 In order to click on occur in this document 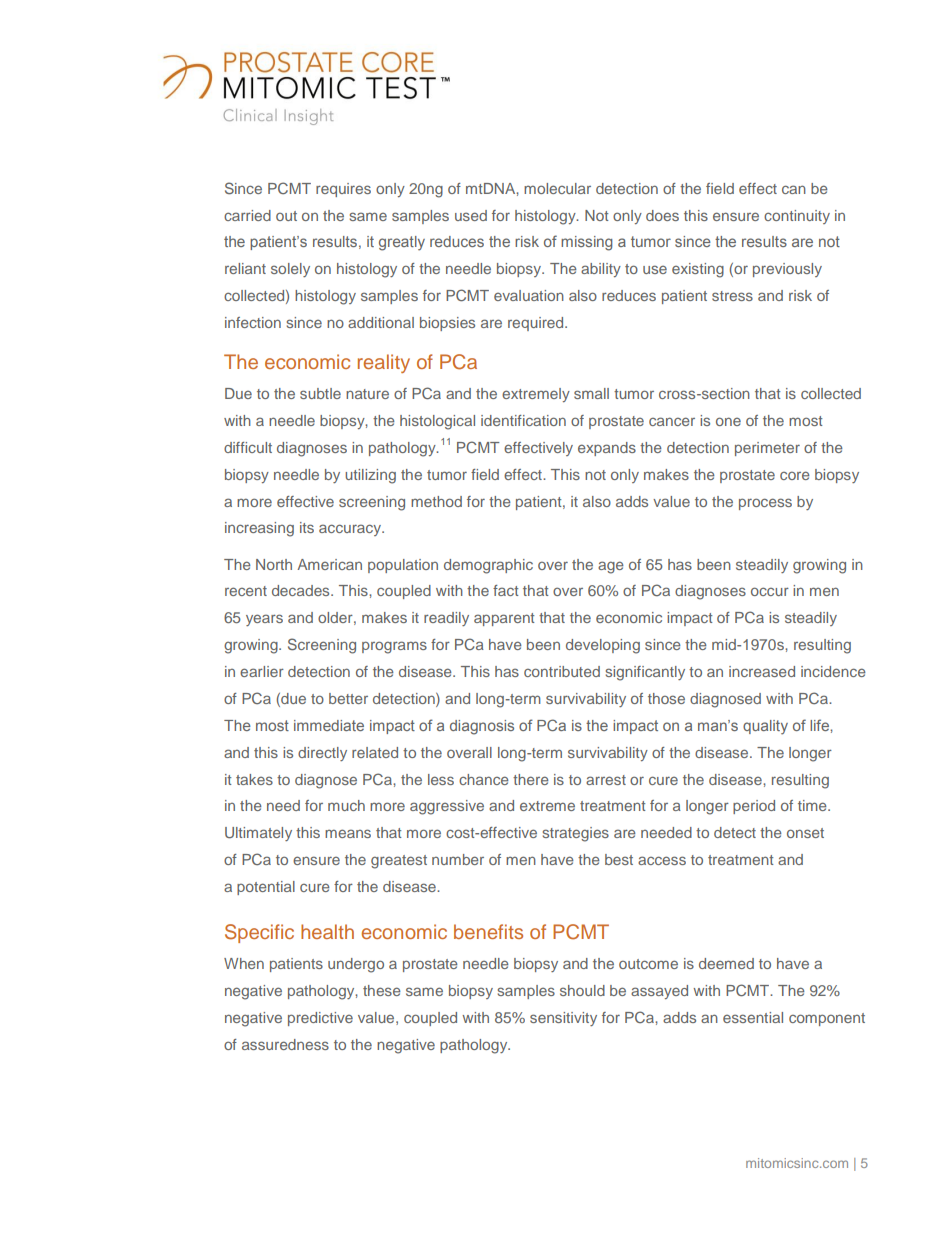, I will do `click(770, 591)`.
